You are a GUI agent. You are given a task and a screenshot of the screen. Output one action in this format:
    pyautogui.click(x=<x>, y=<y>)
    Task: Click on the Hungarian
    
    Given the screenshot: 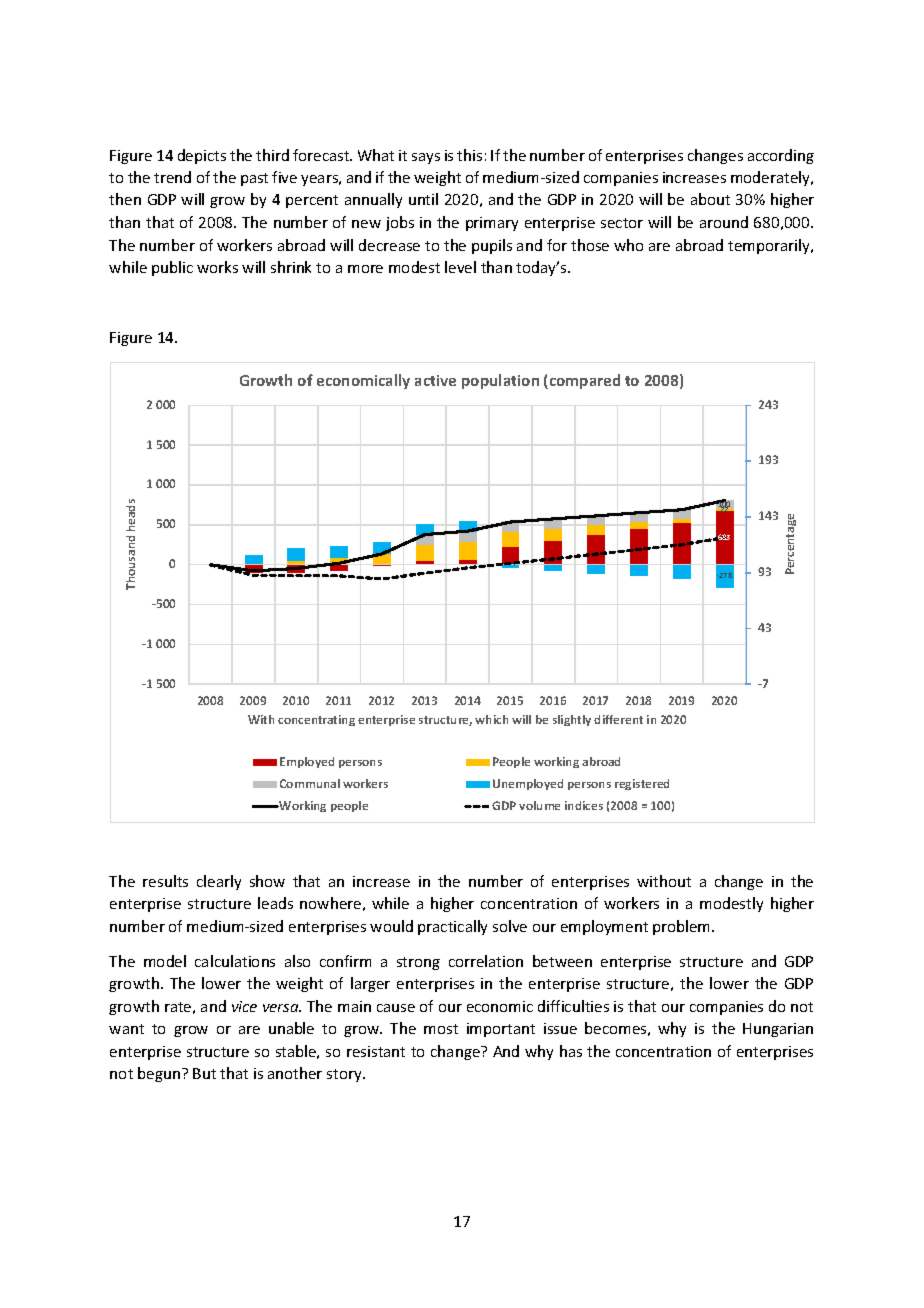 What is the action you would take?
    pyautogui.click(x=778, y=1030)
